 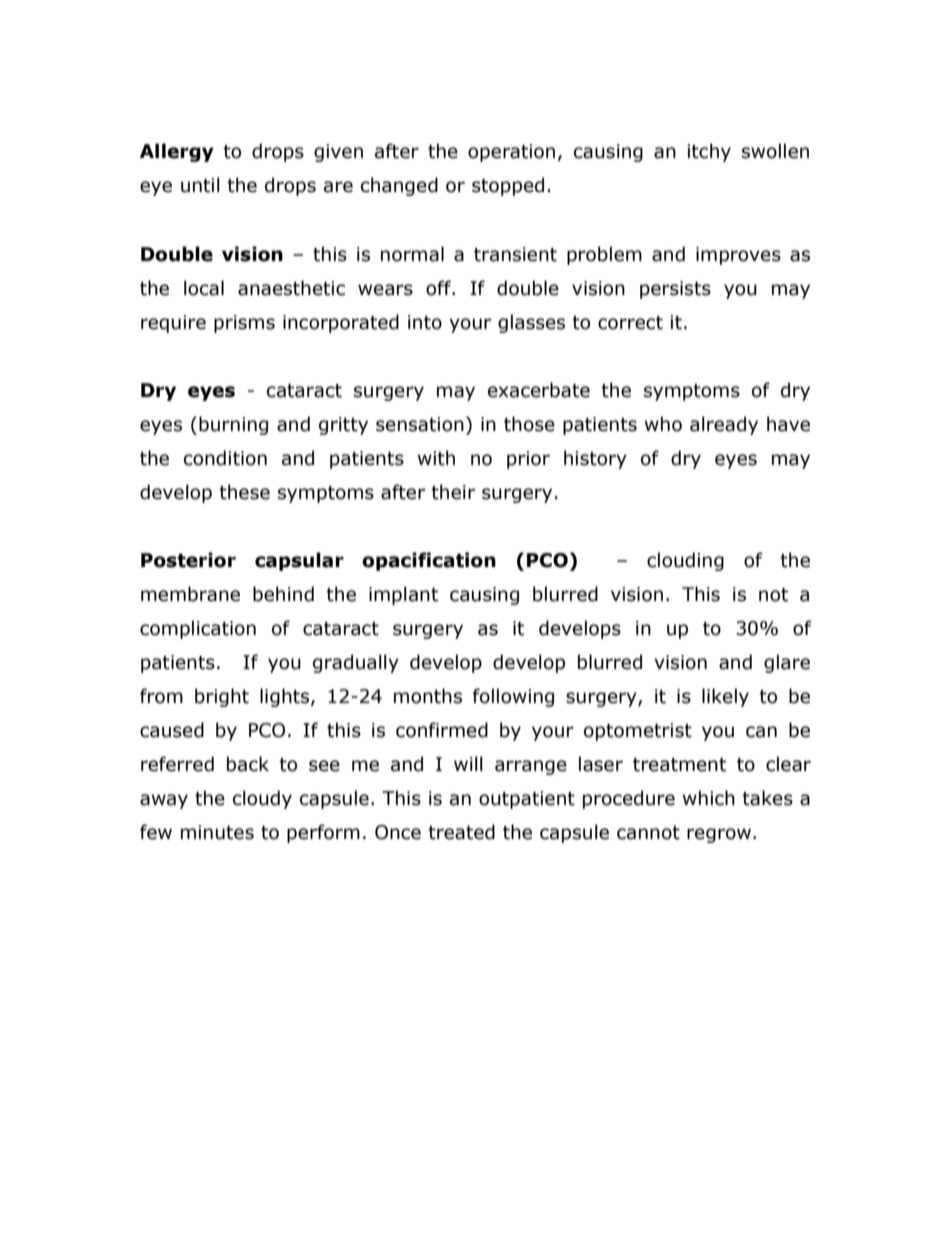 What do you see at coordinates (709, 152) in the screenshot?
I see `itchy` at bounding box center [709, 152].
